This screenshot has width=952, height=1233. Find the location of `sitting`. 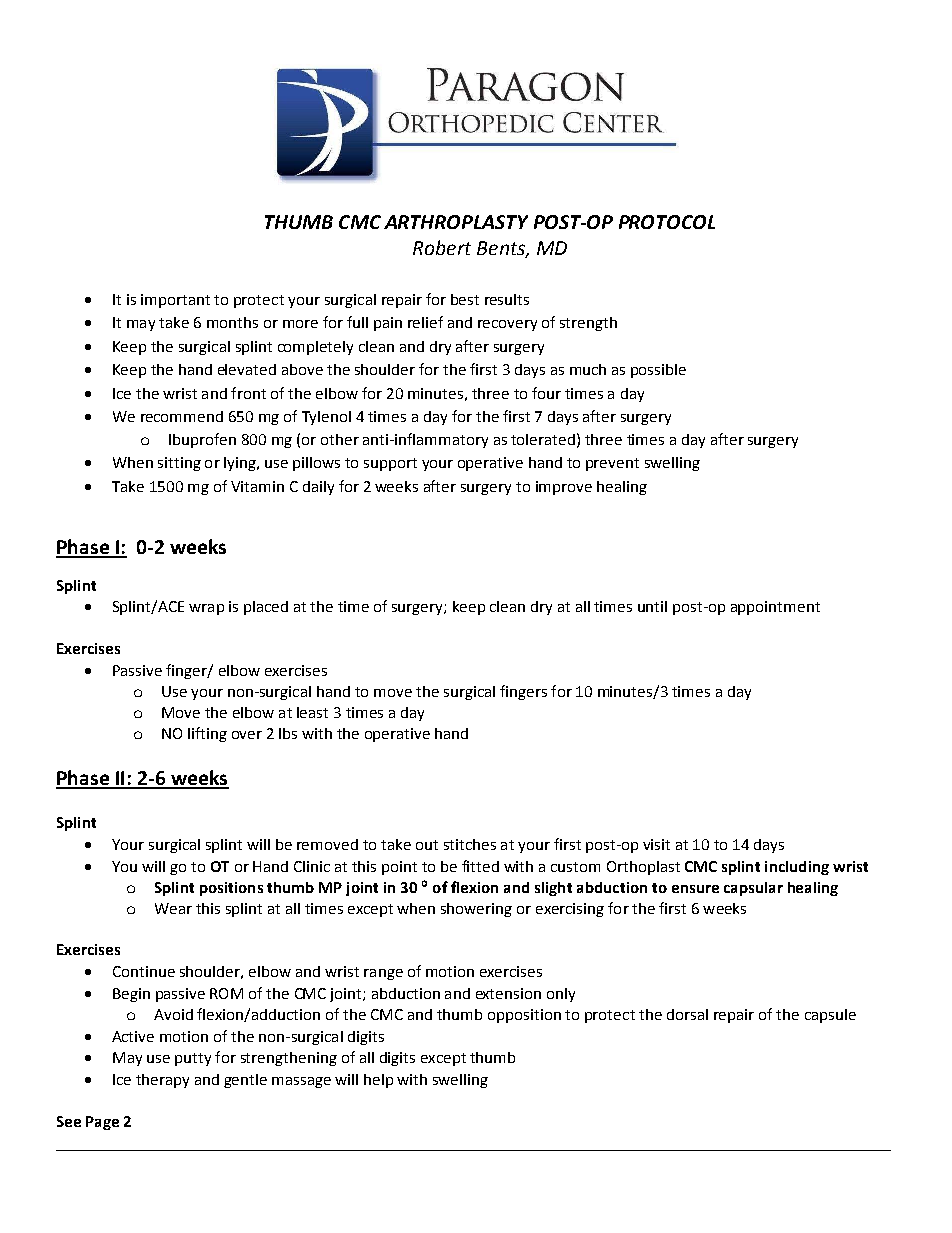

sitting is located at coordinates (179, 464).
